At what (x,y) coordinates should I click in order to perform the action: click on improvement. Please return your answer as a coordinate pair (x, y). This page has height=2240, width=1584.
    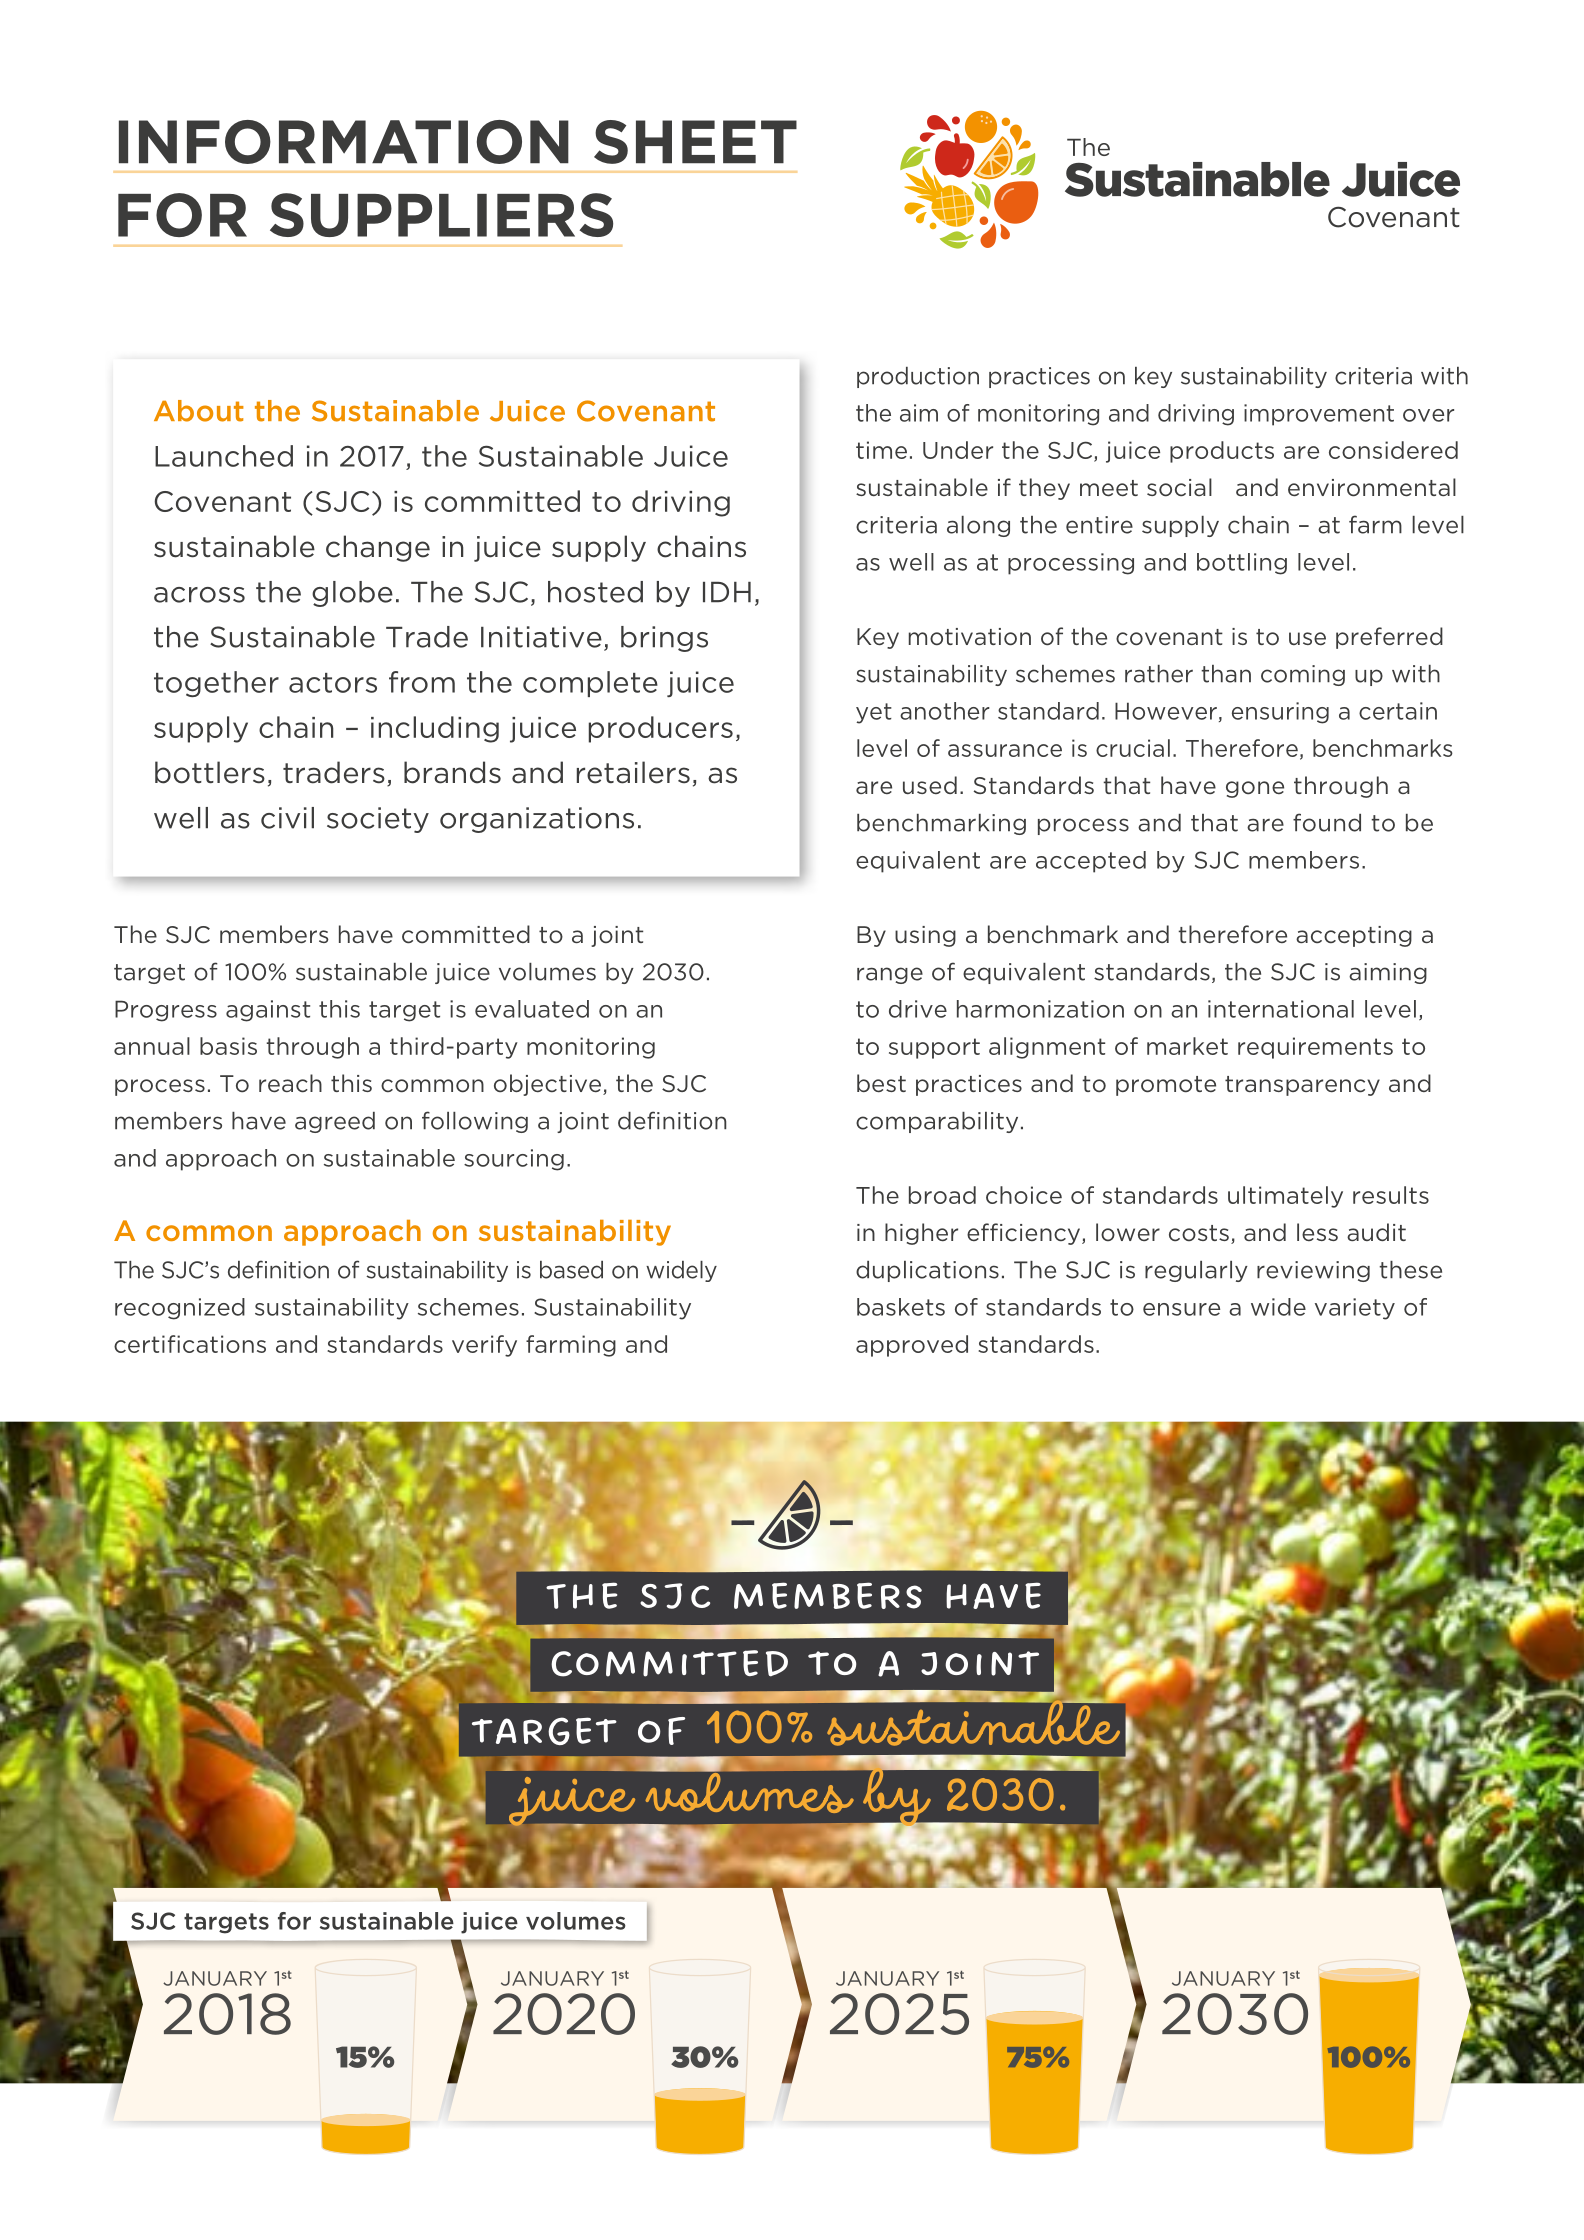
    Looking at the image, I should click on (1319, 415).
